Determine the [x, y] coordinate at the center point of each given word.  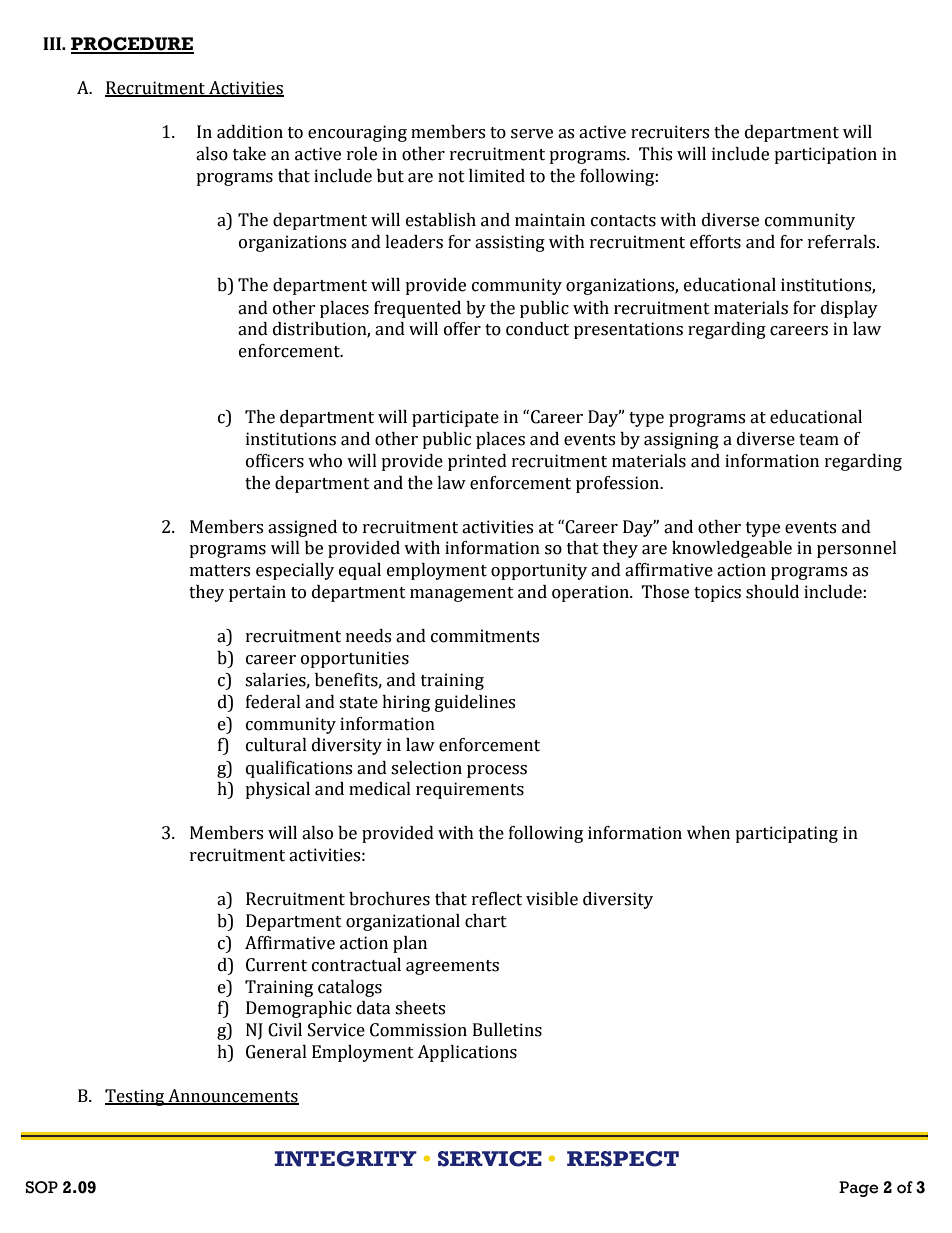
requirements [470, 790]
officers [275, 461]
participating [786, 834]
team [819, 440]
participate [455, 418]
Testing [136, 1097]
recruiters [670, 132]
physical [277, 790]
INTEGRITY [345, 1159]
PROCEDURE [132, 45]
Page [859, 1189]
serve [532, 134]
